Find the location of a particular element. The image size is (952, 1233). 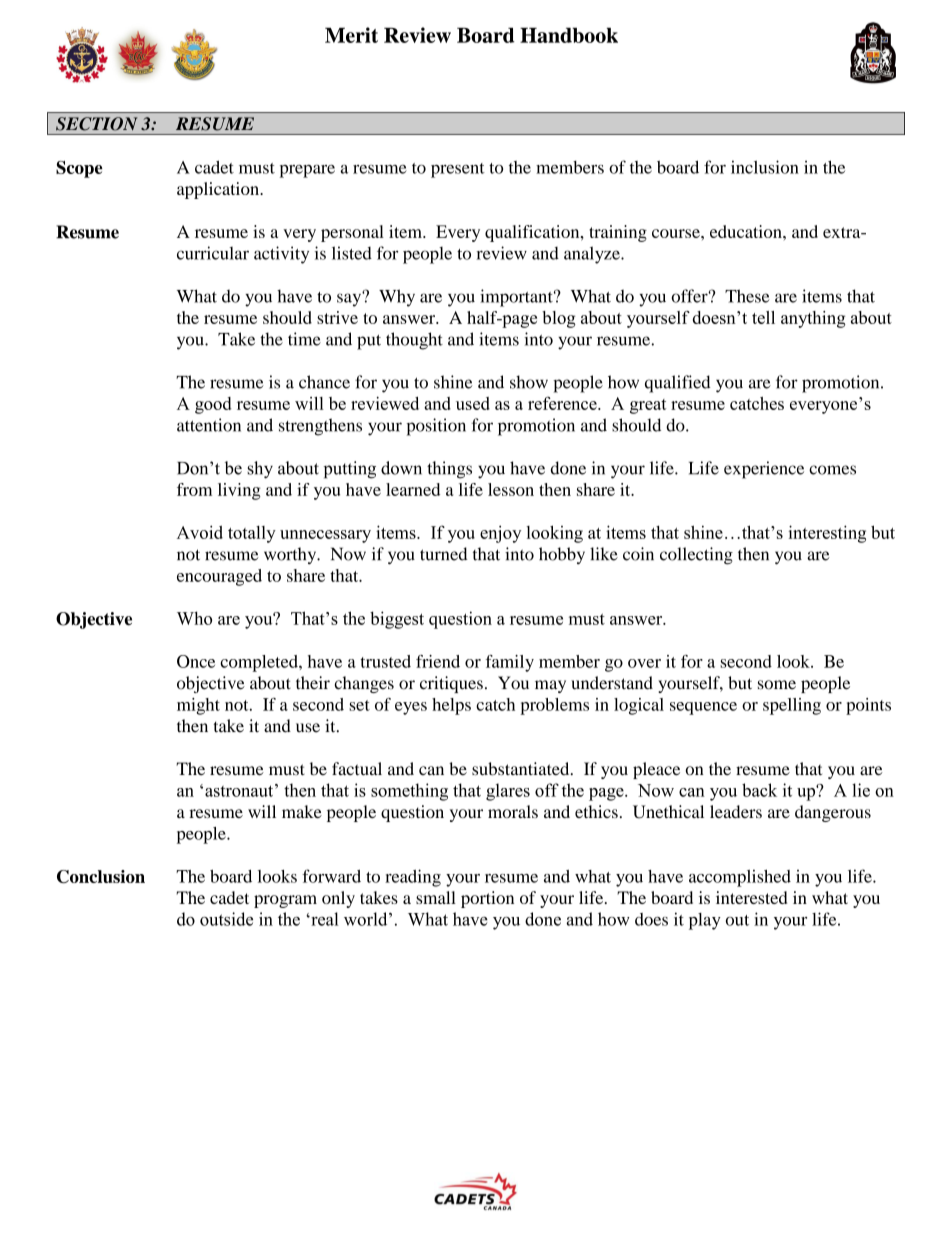

Handbook is located at coordinates (569, 35).
